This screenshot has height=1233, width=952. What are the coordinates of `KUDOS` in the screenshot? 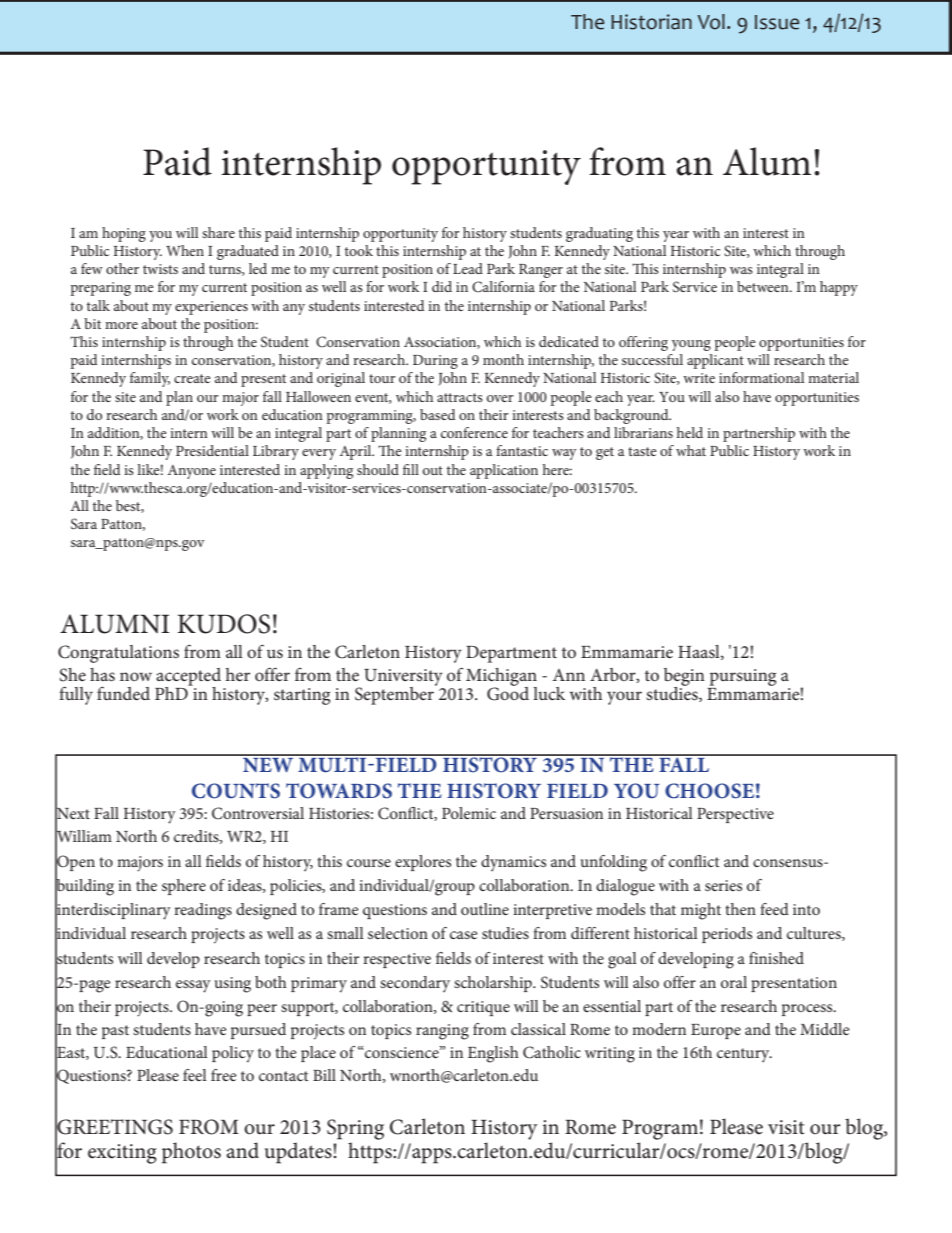 It's located at (224, 624).
